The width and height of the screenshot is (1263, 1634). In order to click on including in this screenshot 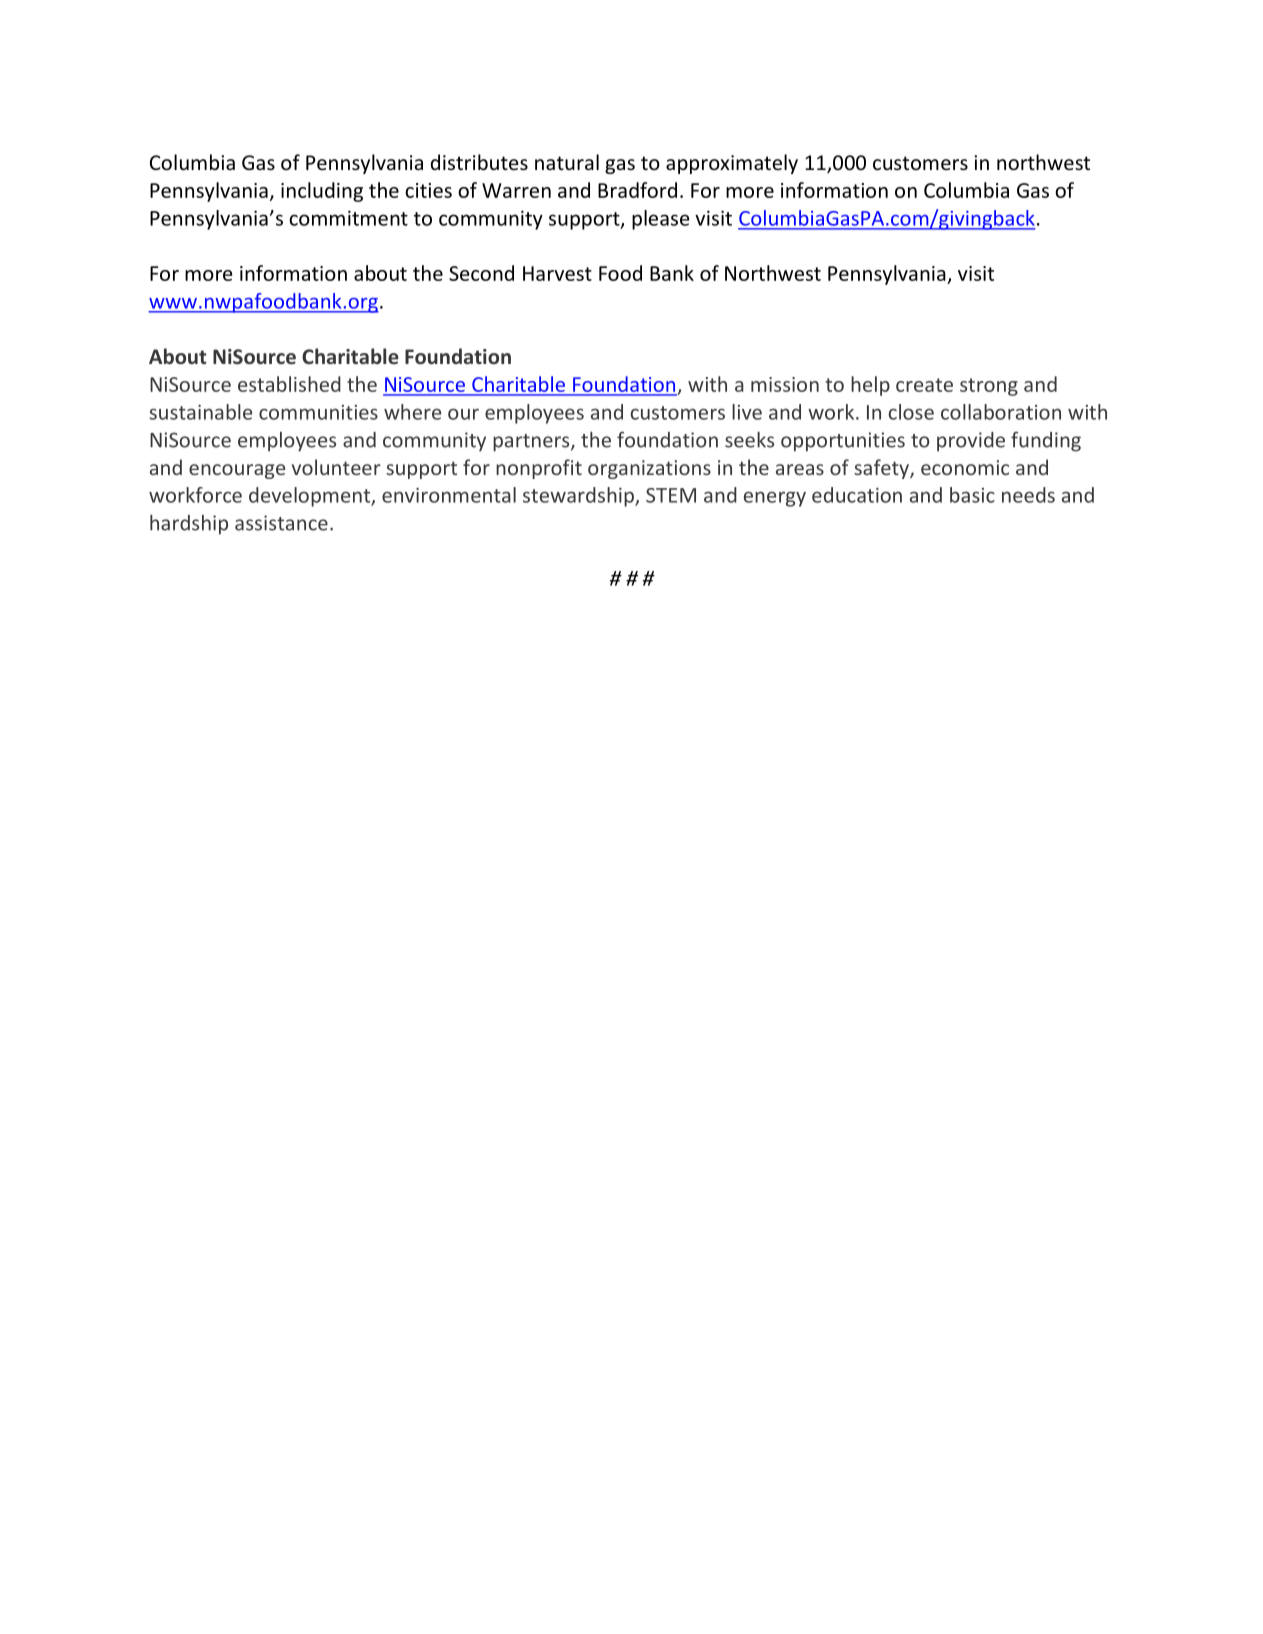, I will do `click(322, 192)`.
